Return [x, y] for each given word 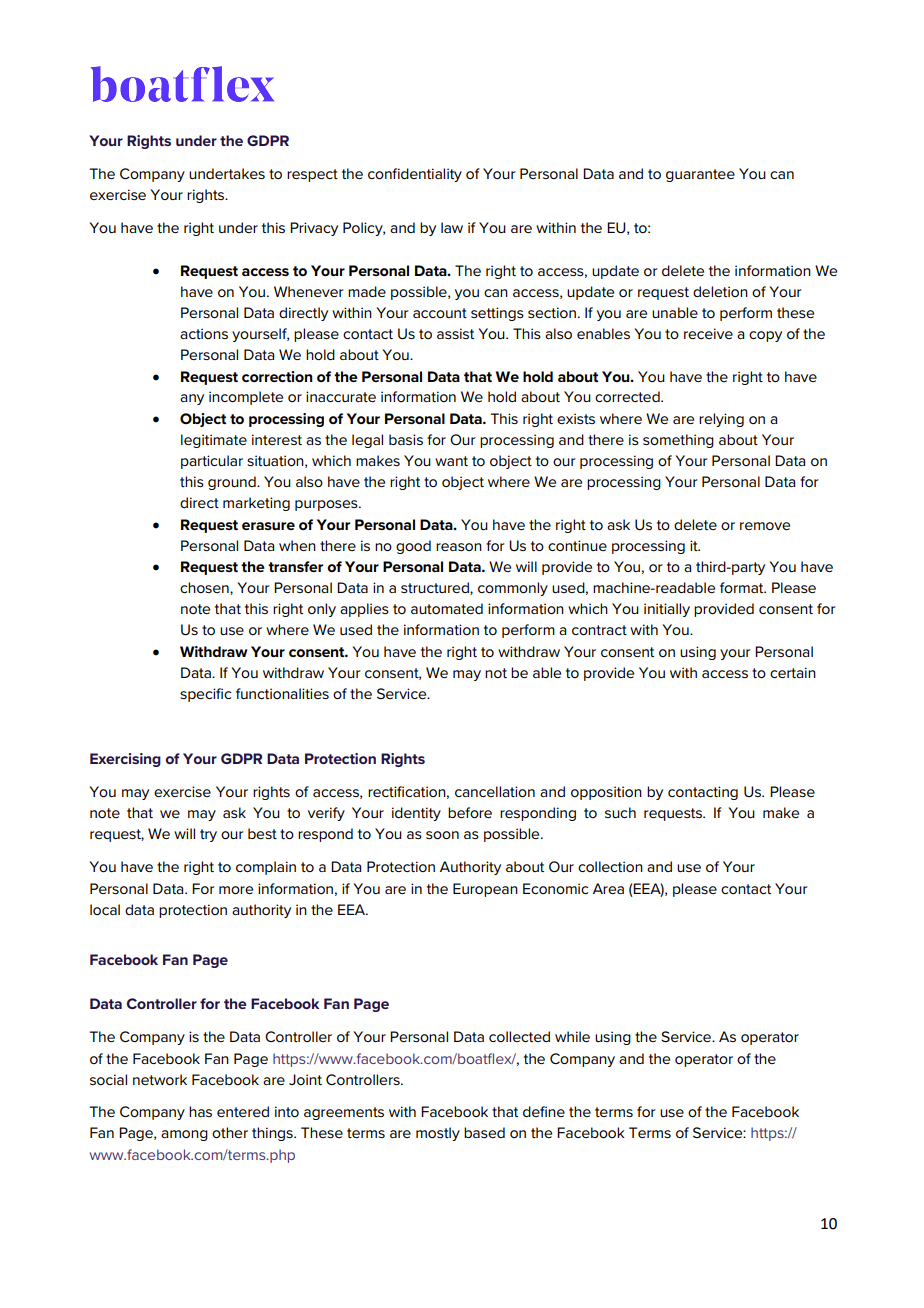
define [544, 1111]
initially [667, 610]
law [452, 227]
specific [205, 695]
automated [447, 608]
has [200, 1111]
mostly [438, 1134]
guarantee [700, 175]
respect [312, 175]
